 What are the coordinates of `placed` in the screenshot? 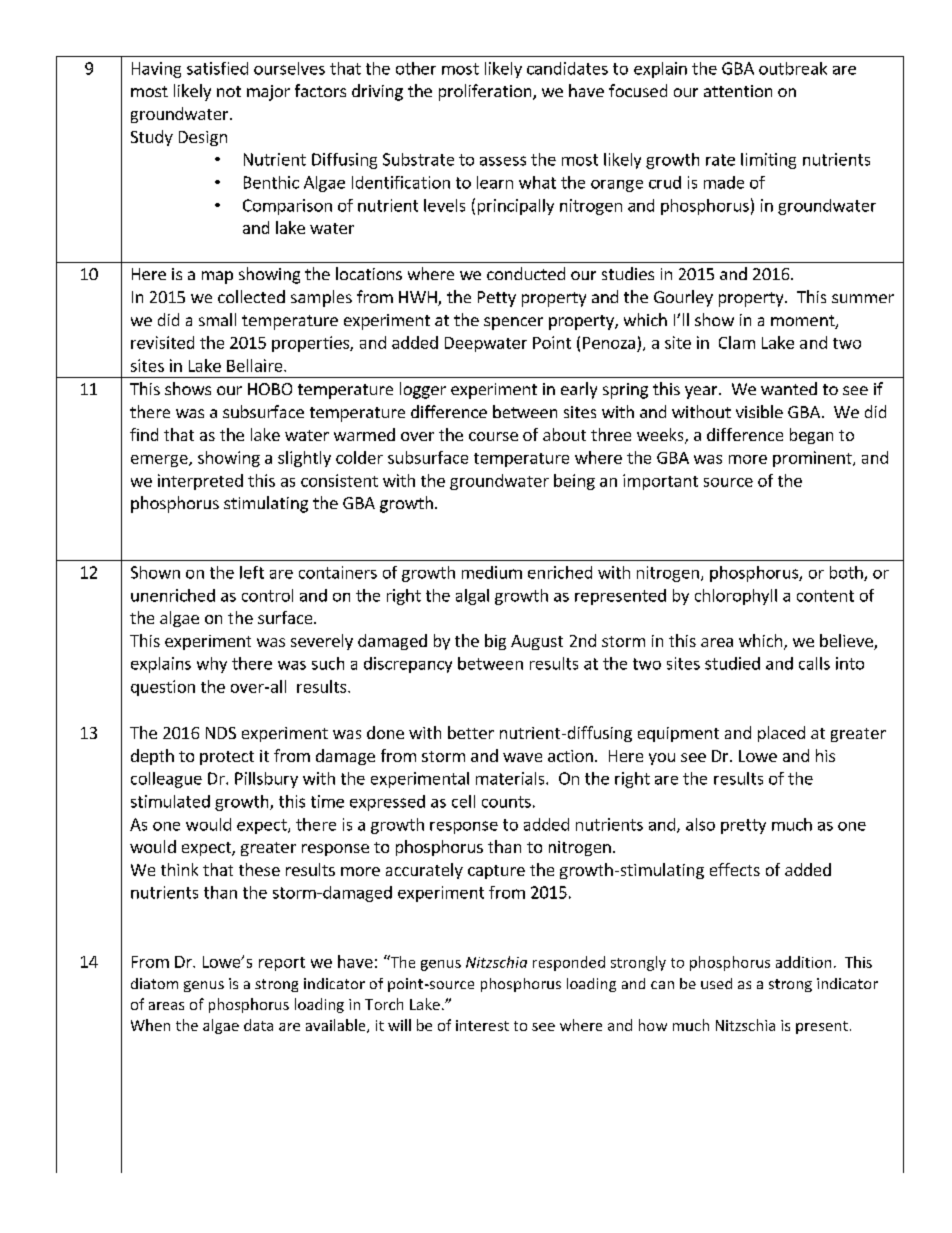 It's located at (781, 734).
